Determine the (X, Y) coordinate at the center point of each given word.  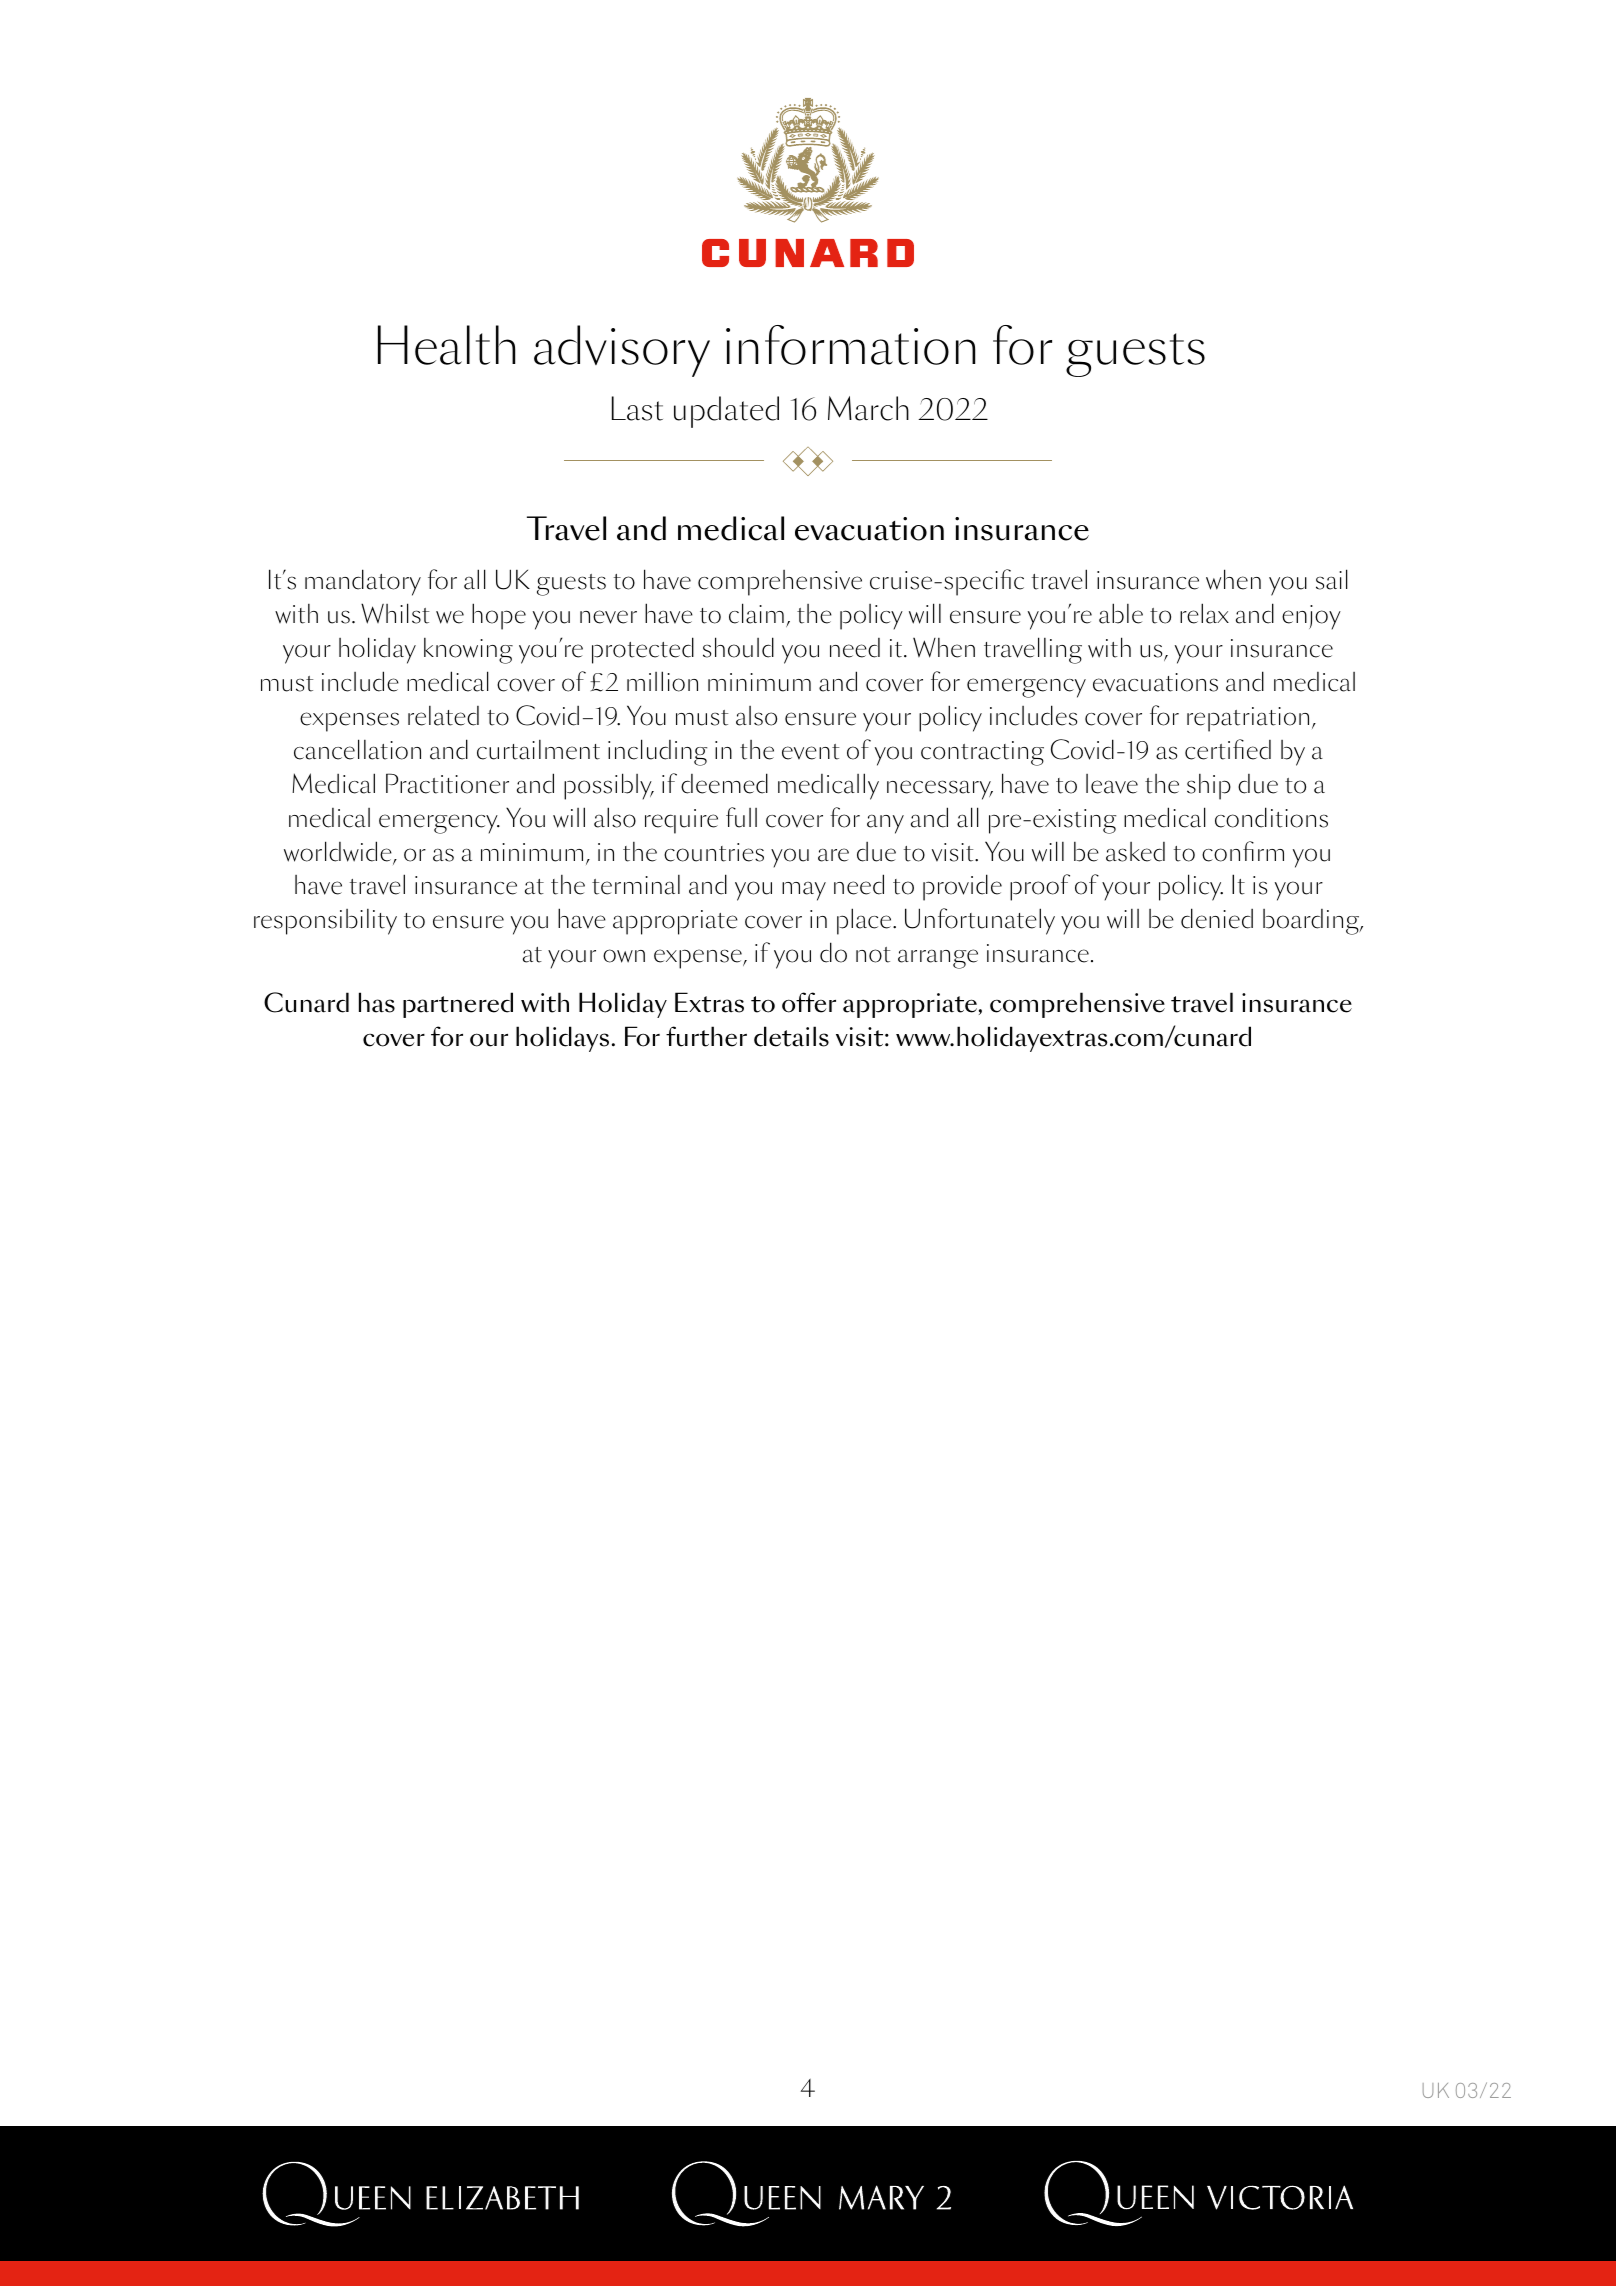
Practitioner (447, 783)
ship (1209, 787)
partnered (458, 1005)
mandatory (363, 582)
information (850, 345)
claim (756, 613)
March (868, 408)
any (885, 824)
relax (1204, 613)
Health (446, 345)
